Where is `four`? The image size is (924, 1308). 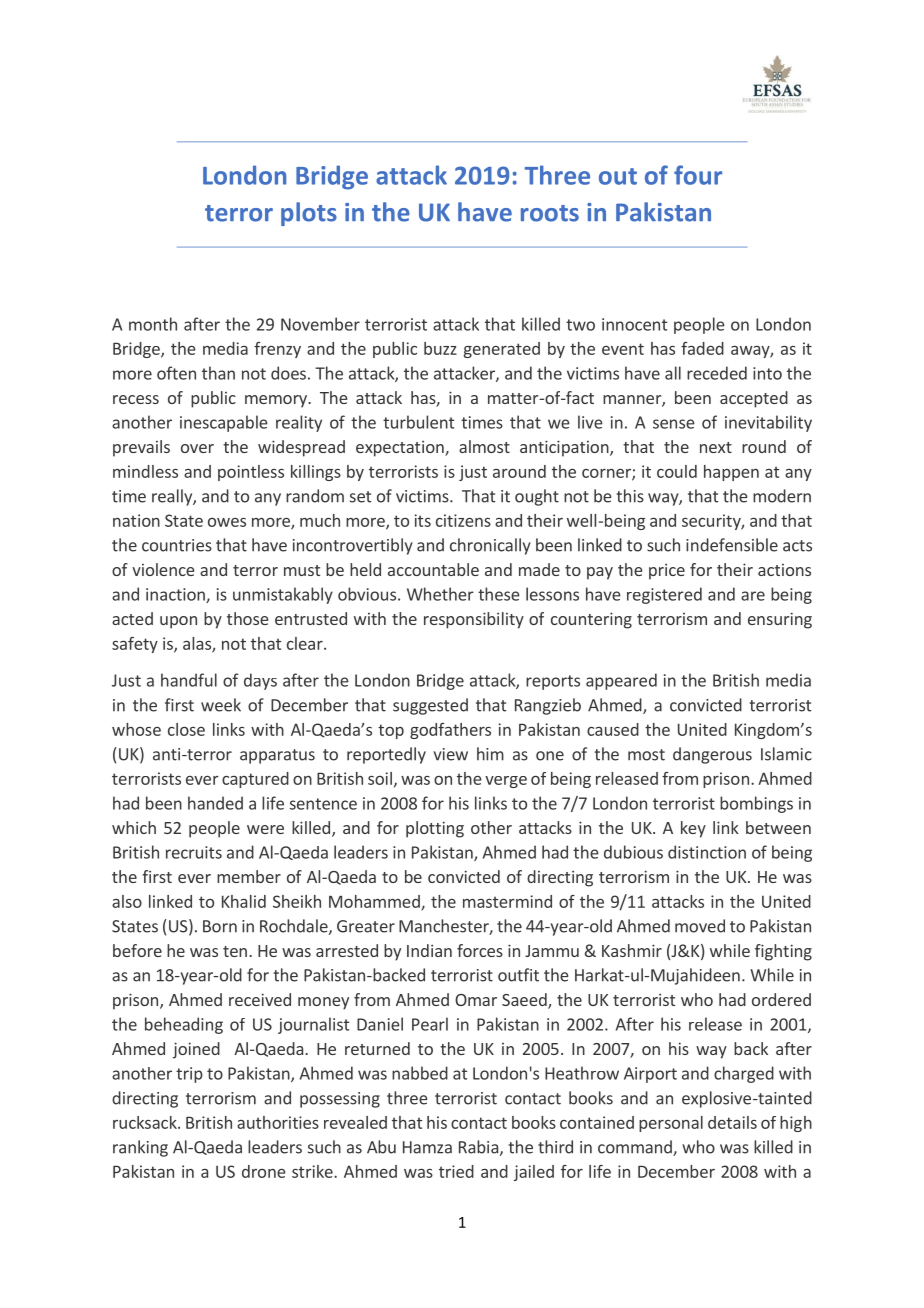
four is located at coordinates (698, 175).
